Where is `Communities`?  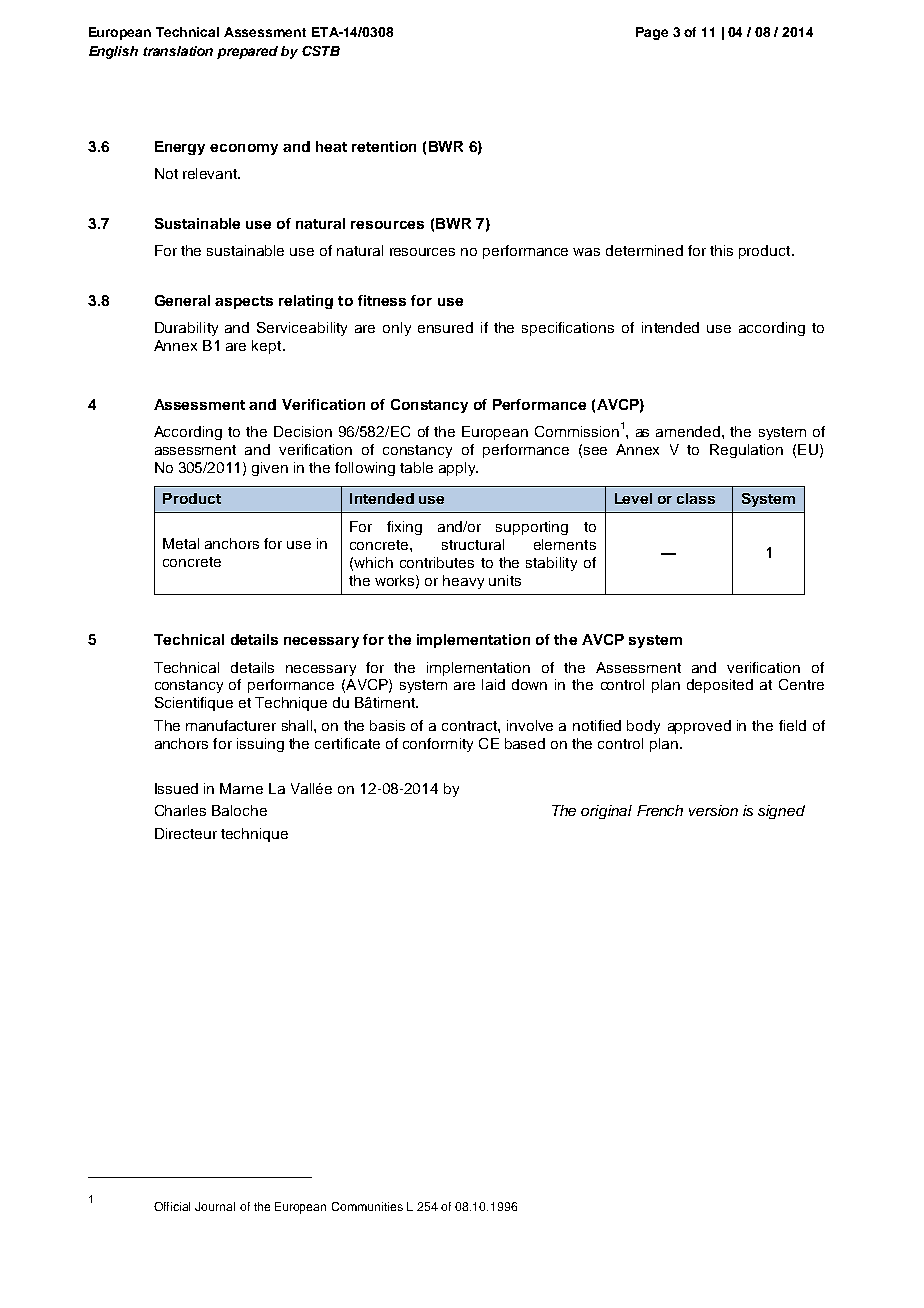
Communities is located at coordinates (367, 1206).
